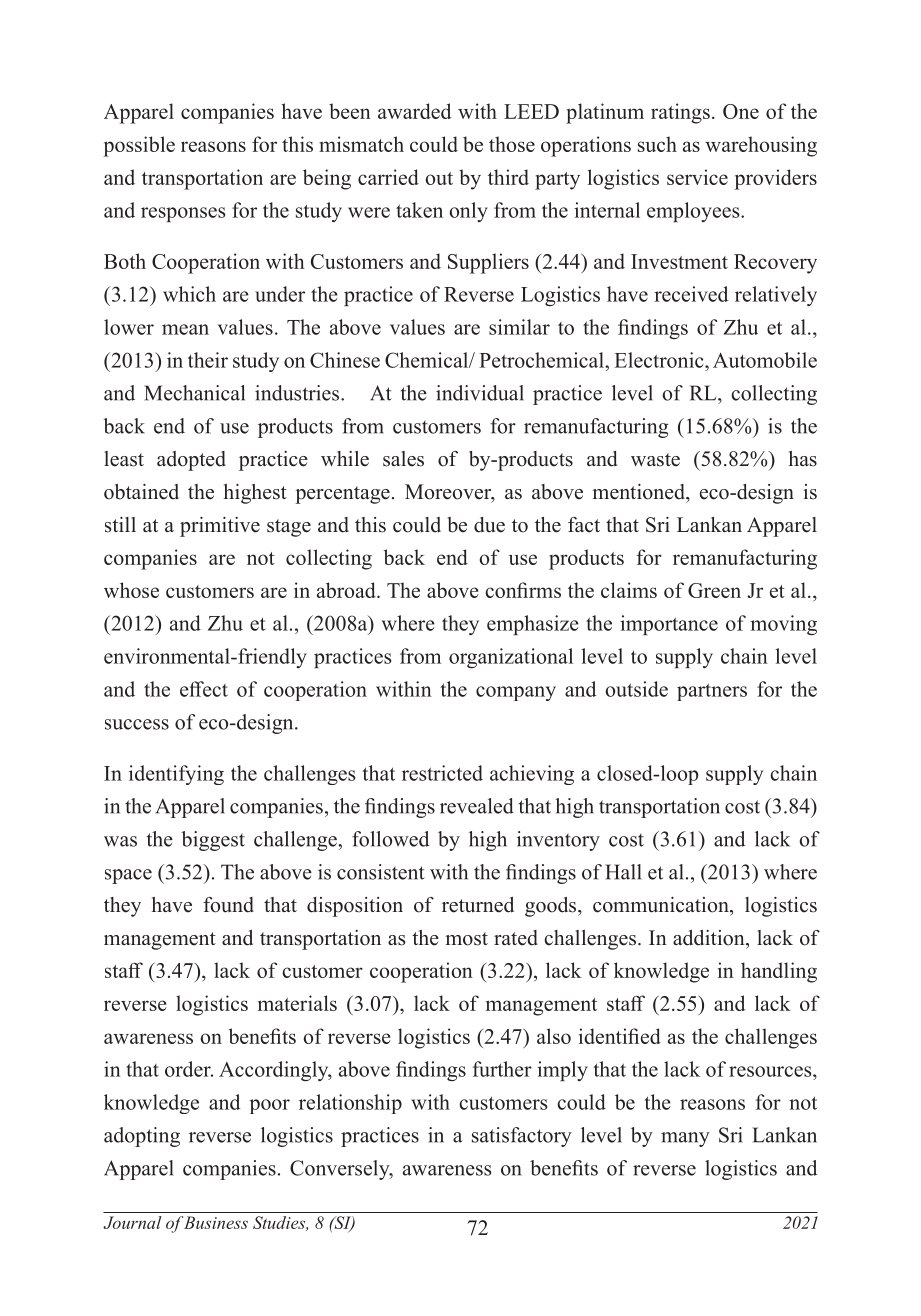  What do you see at coordinates (204, 689) in the page?
I see `effect` at bounding box center [204, 689].
